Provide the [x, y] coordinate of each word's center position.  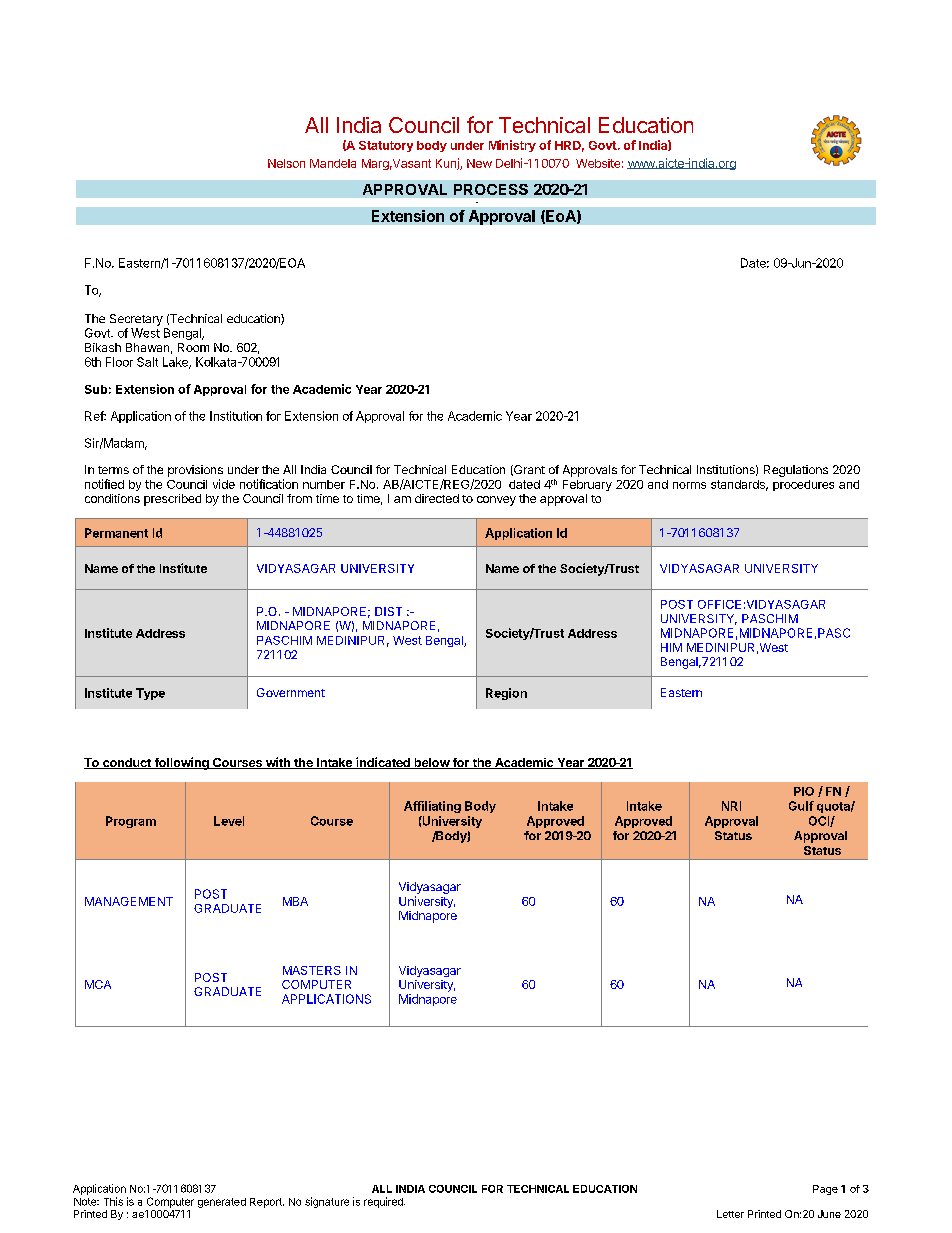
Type [150, 694]
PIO [804, 791]
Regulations [796, 471]
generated [222, 1203]
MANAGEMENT [129, 901]
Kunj [448, 164]
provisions [195, 471]
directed [437, 498]
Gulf [801, 806]
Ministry [512, 146]
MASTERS [312, 970]
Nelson [286, 163]
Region [506, 694]
